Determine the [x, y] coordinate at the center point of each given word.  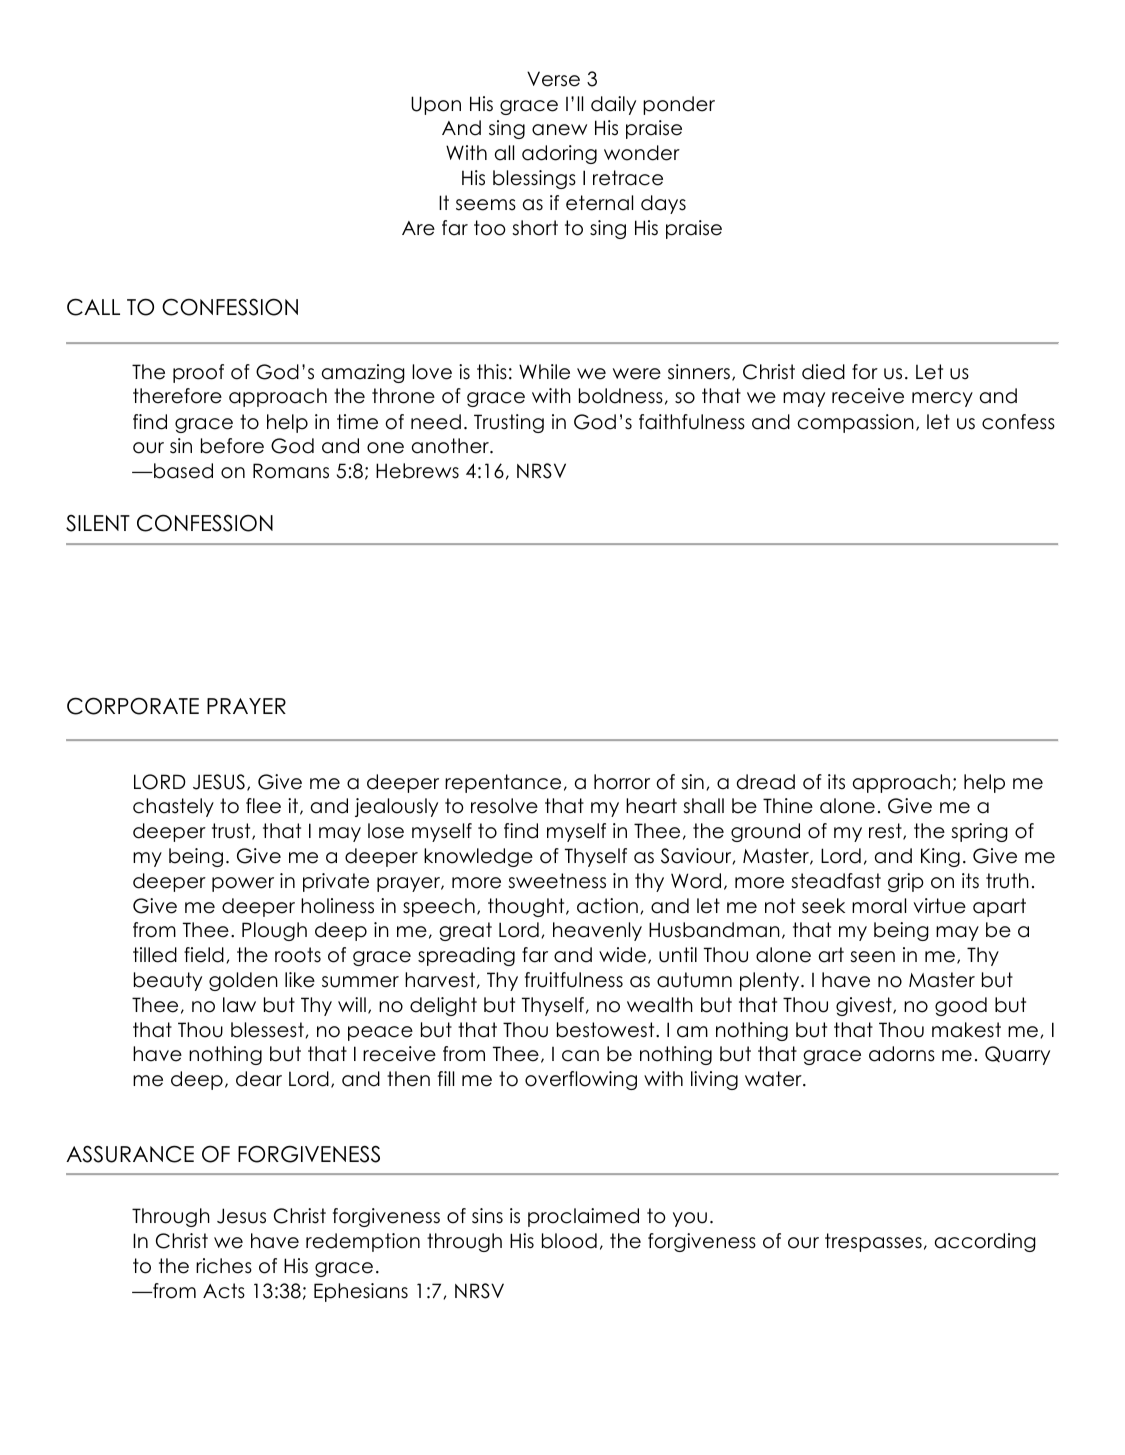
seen [872, 957]
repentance [503, 783]
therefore [177, 396]
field [204, 955]
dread [766, 782]
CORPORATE [133, 706]
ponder [679, 105]
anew [559, 130]
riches [224, 1266]
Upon [436, 105]
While [544, 372]
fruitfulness [574, 980]
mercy [942, 399]
